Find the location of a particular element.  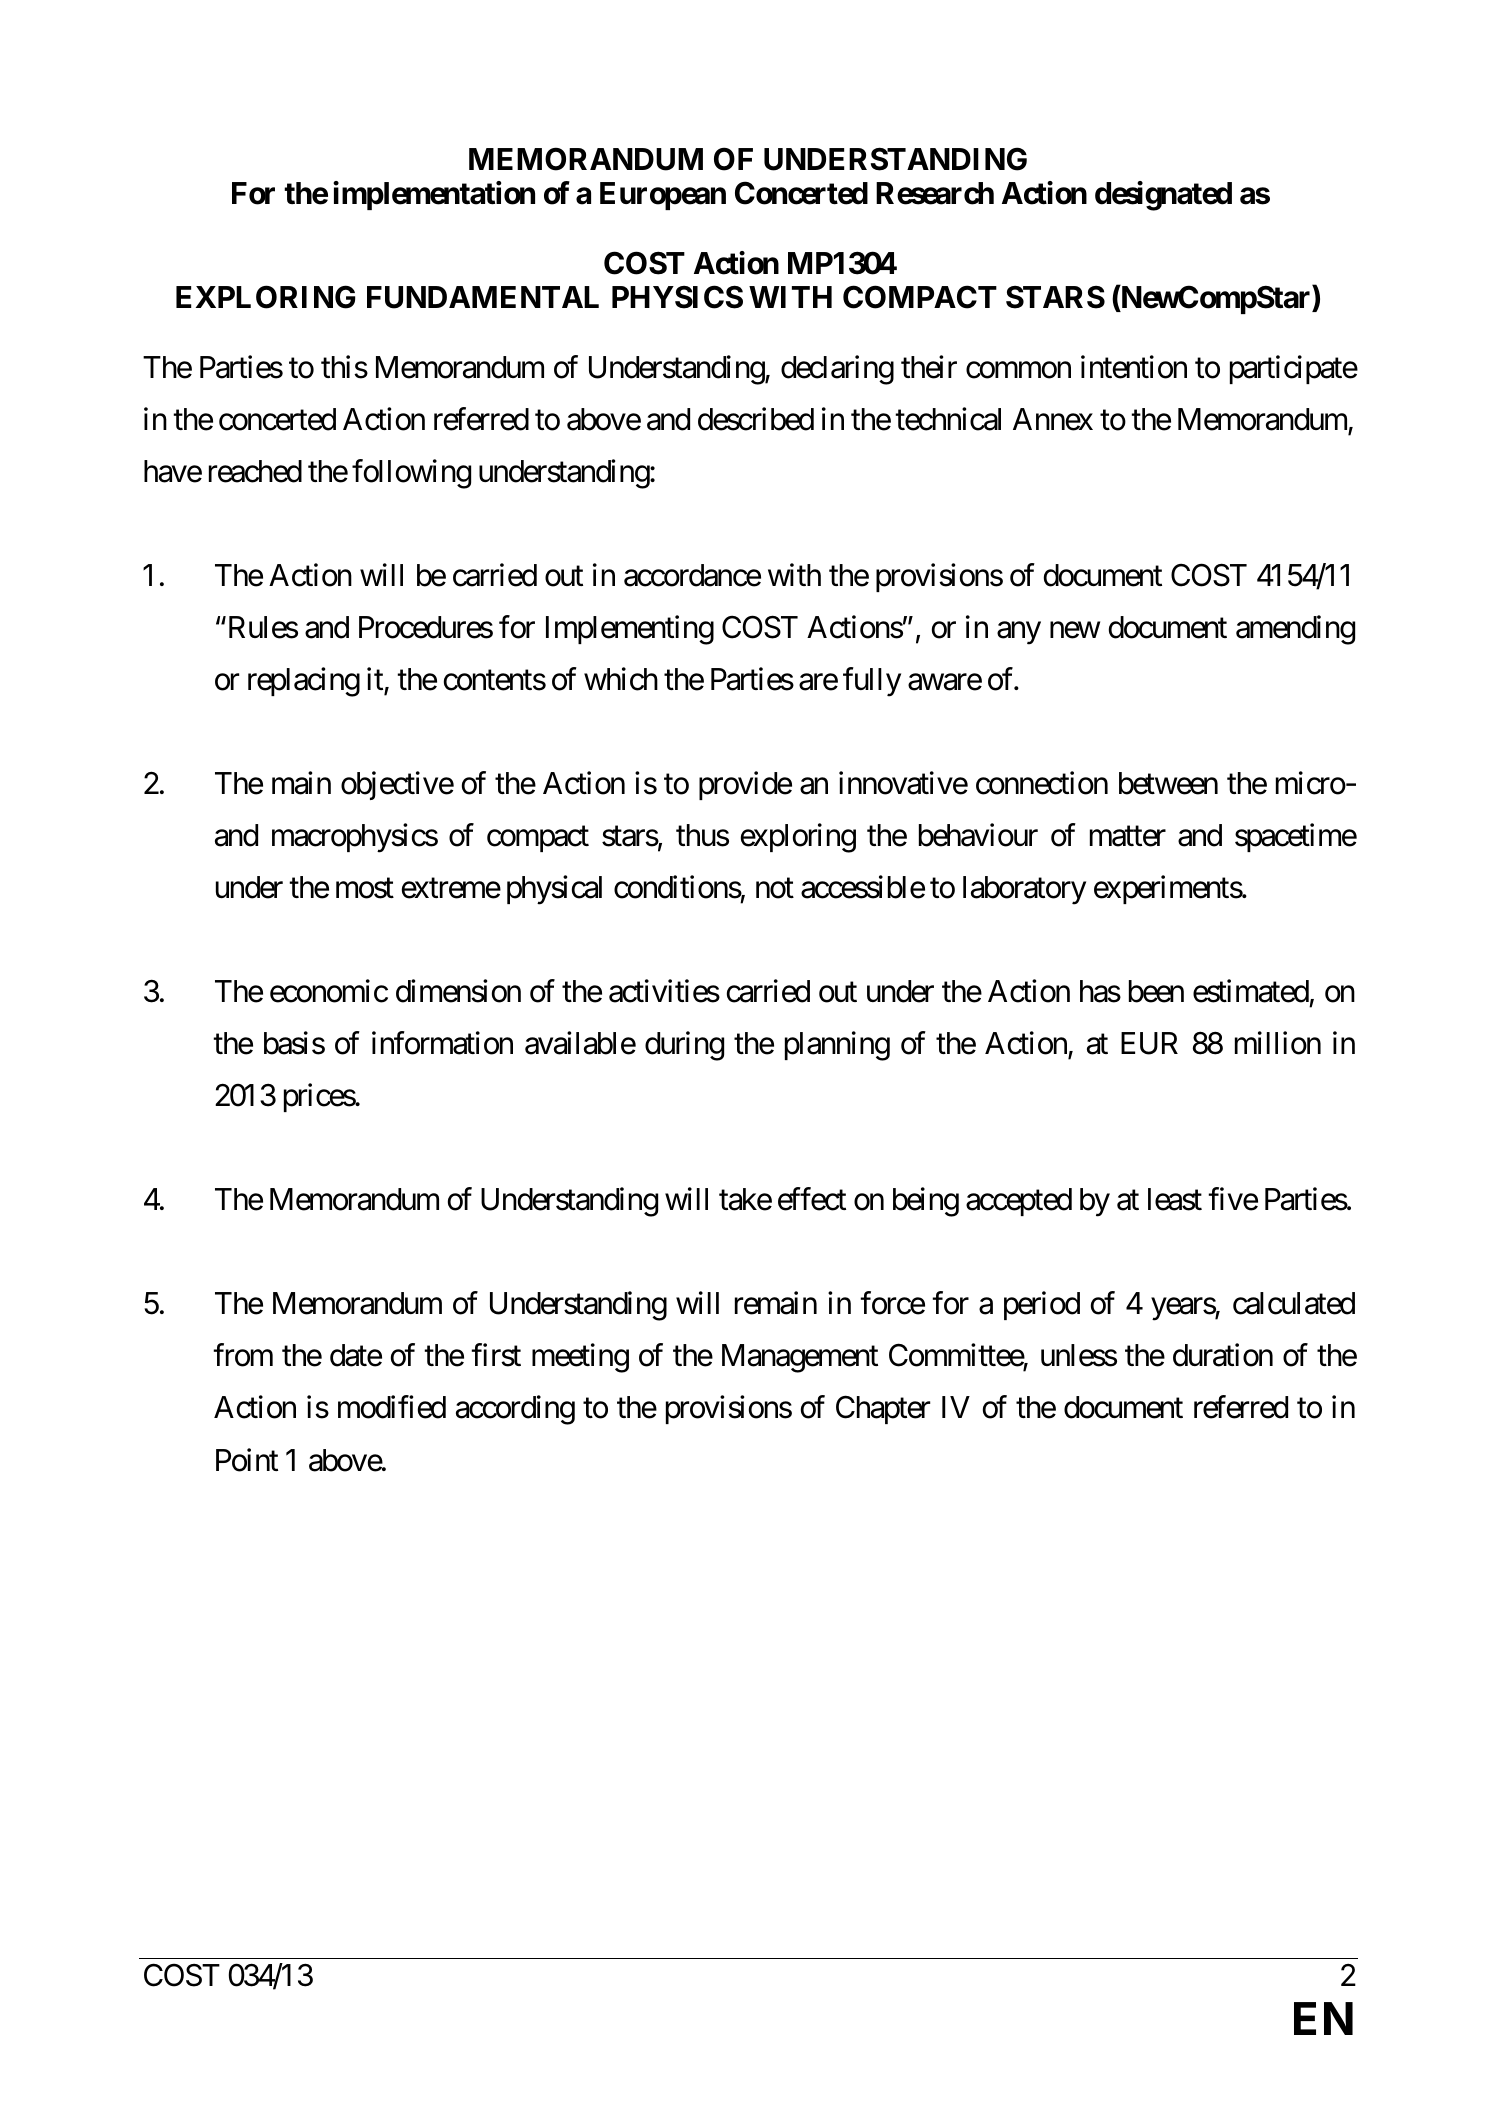

effect is located at coordinates (812, 1199).
